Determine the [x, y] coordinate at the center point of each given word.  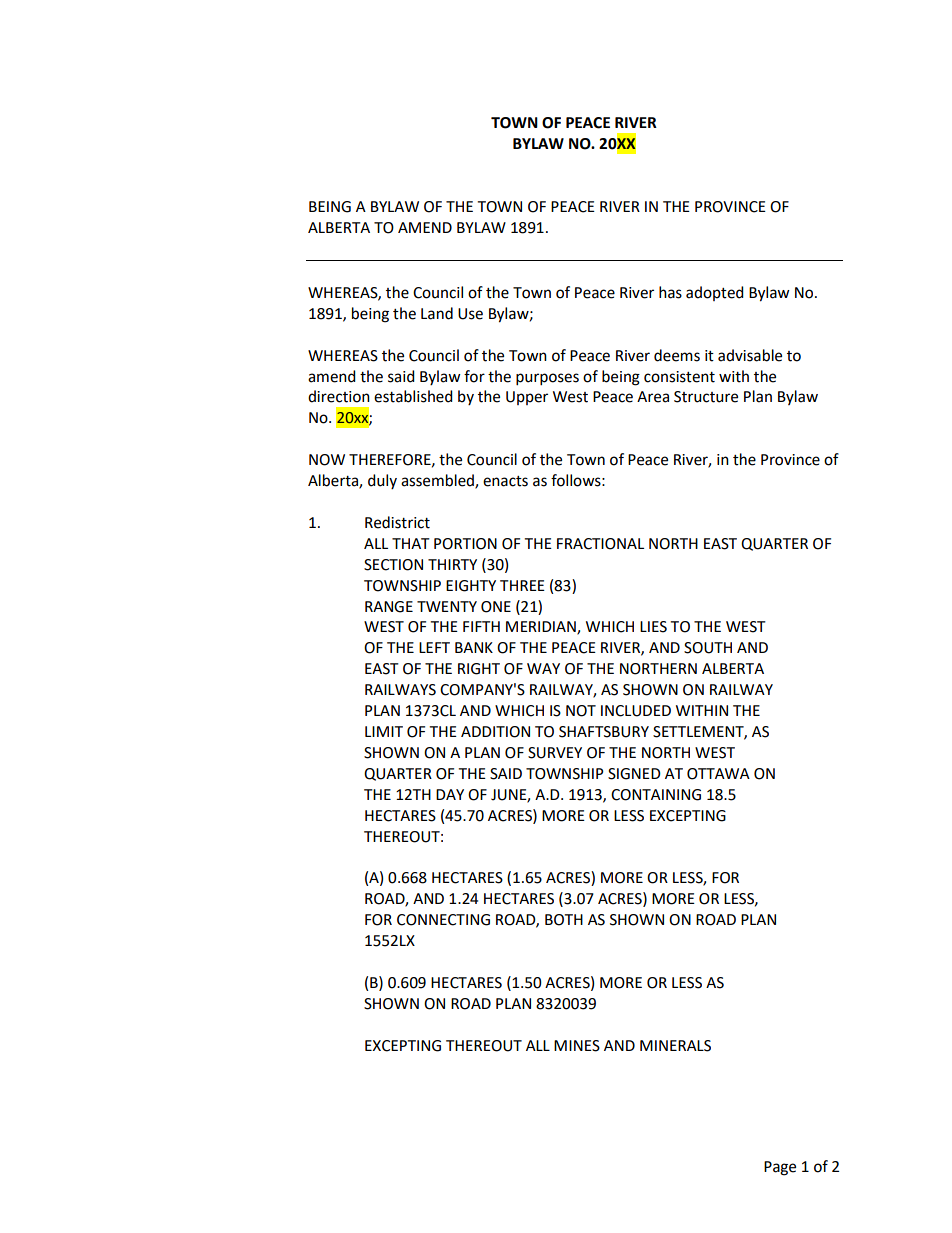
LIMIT [384, 731]
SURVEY [555, 753]
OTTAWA [718, 774]
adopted [715, 293]
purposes [547, 379]
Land [437, 313]
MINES [577, 1046]
